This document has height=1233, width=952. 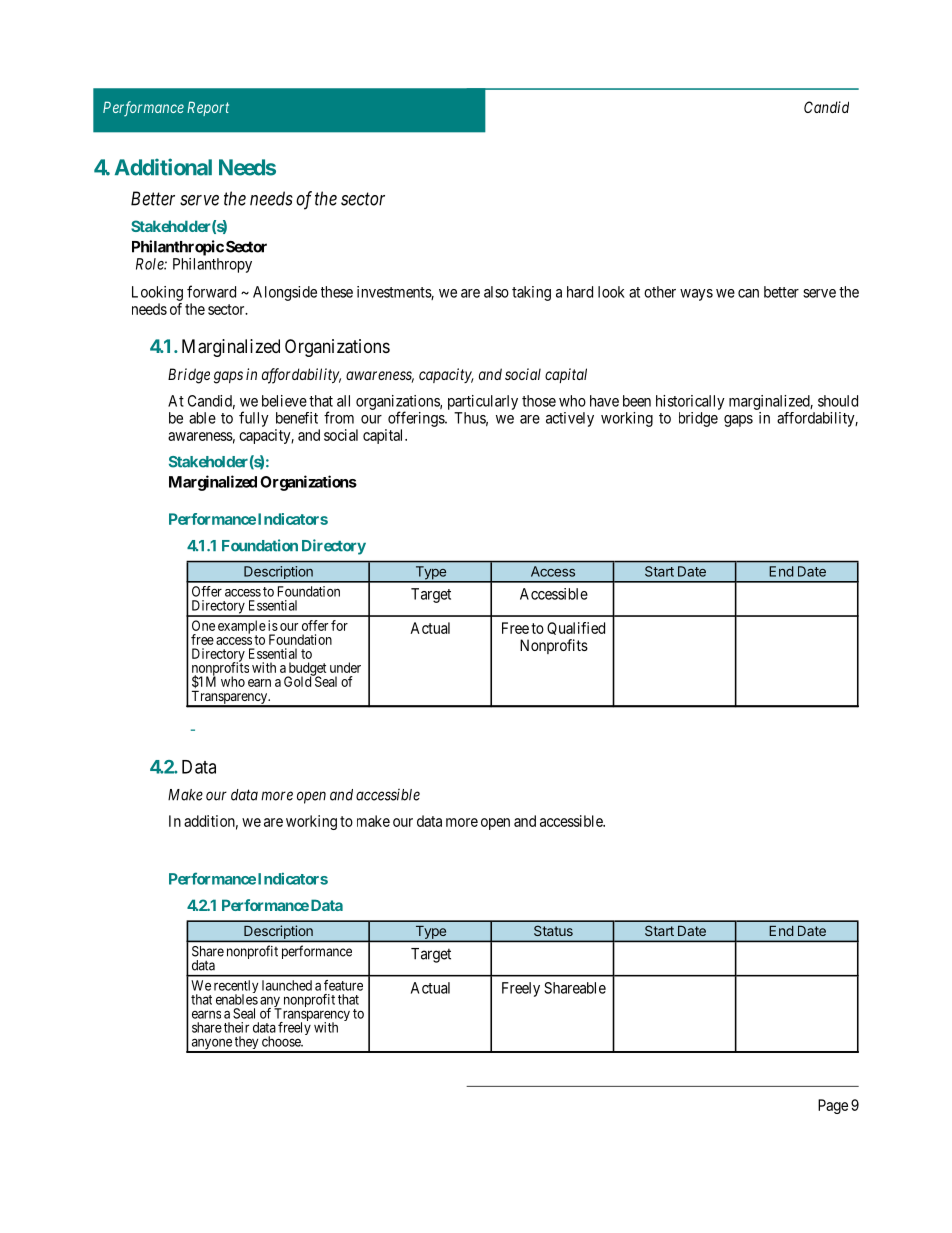 What do you see at coordinates (299, 681) in the document?
I see `Gold` at bounding box center [299, 681].
